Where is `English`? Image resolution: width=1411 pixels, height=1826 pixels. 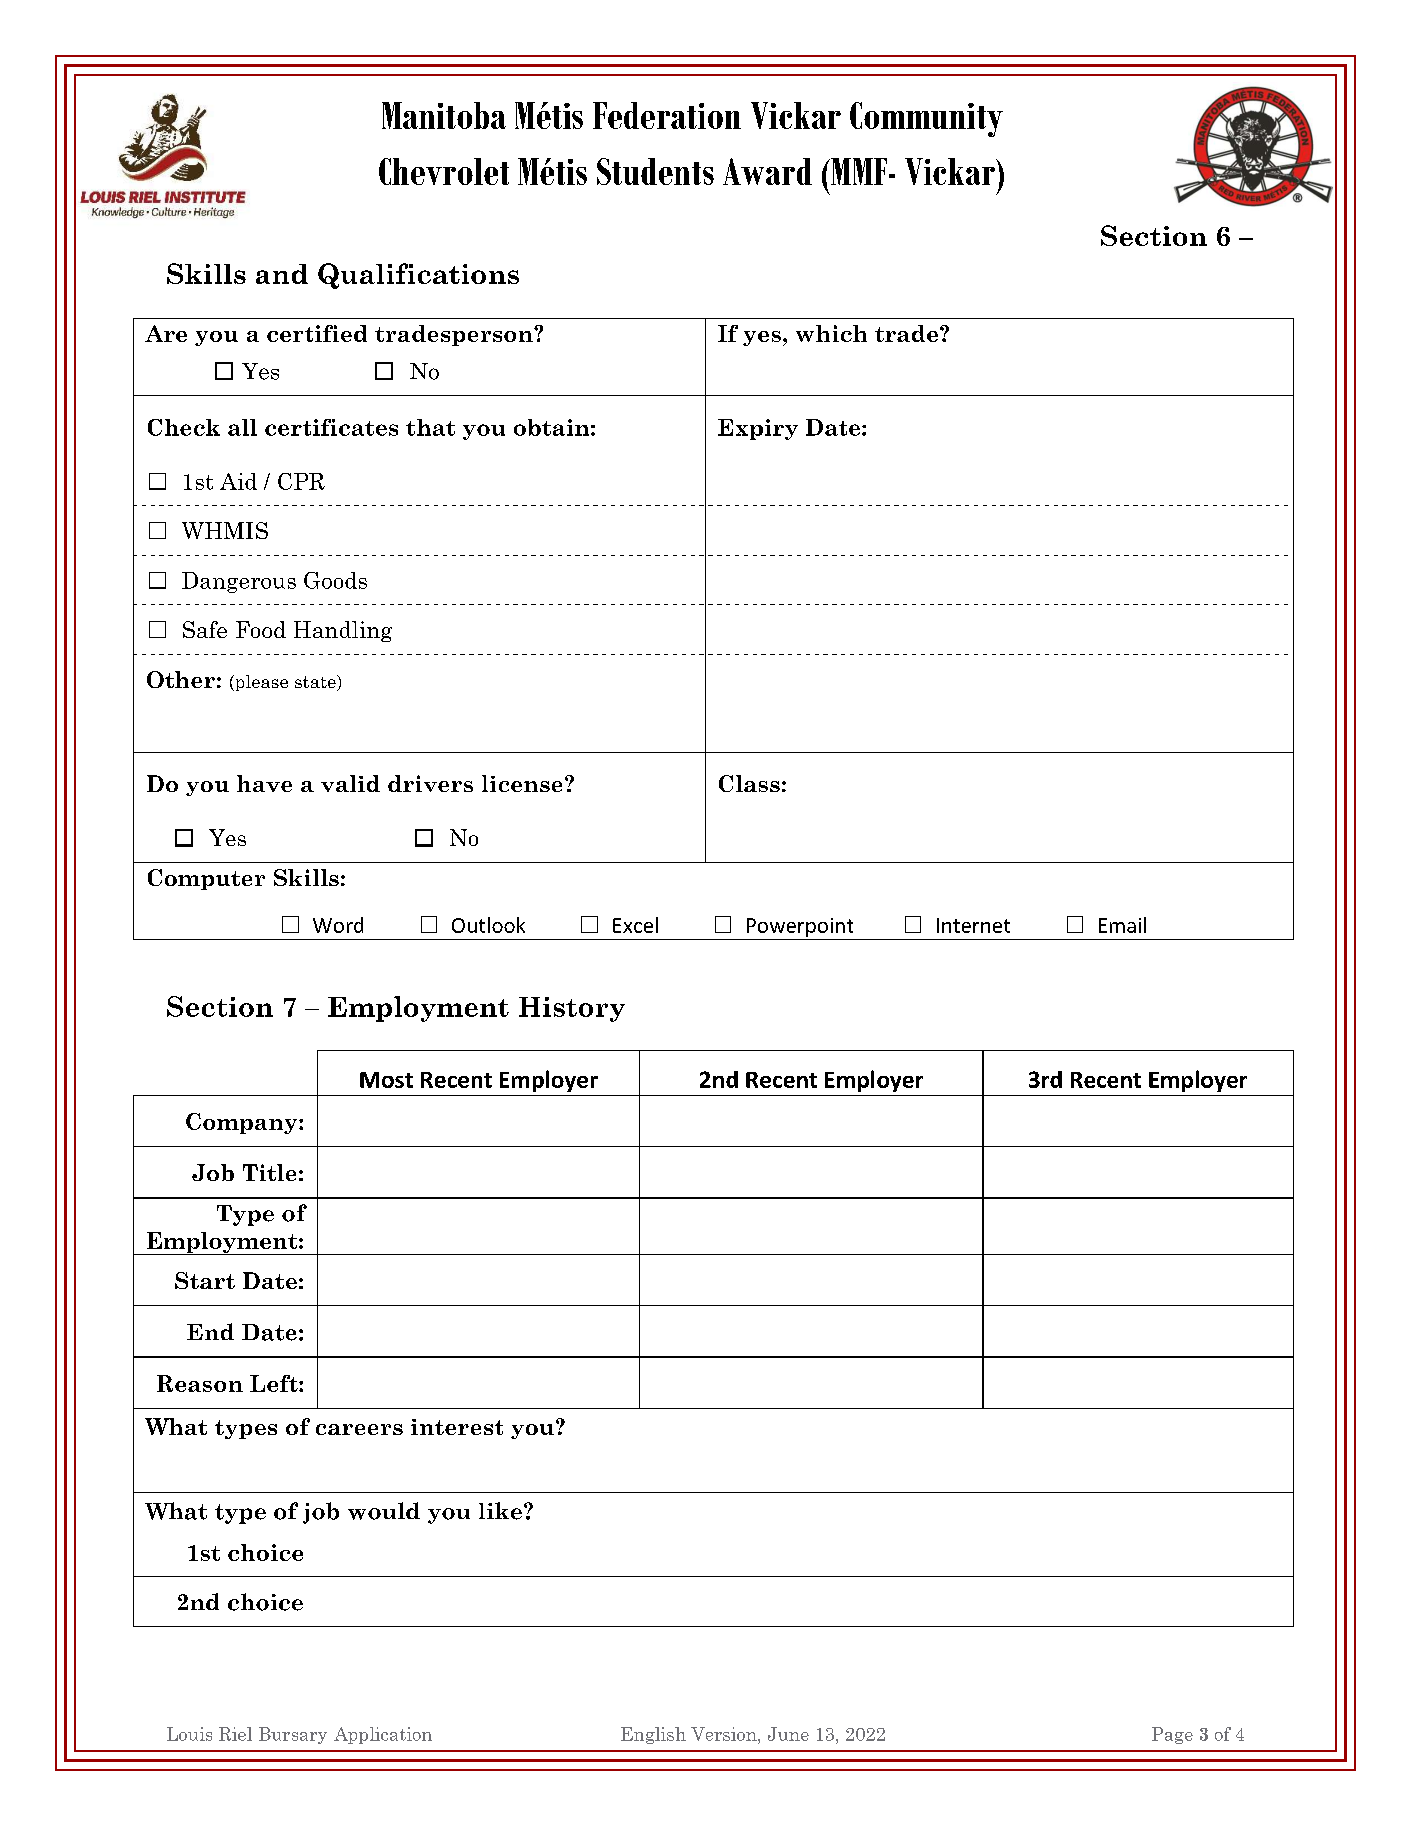 English is located at coordinates (653, 1735).
